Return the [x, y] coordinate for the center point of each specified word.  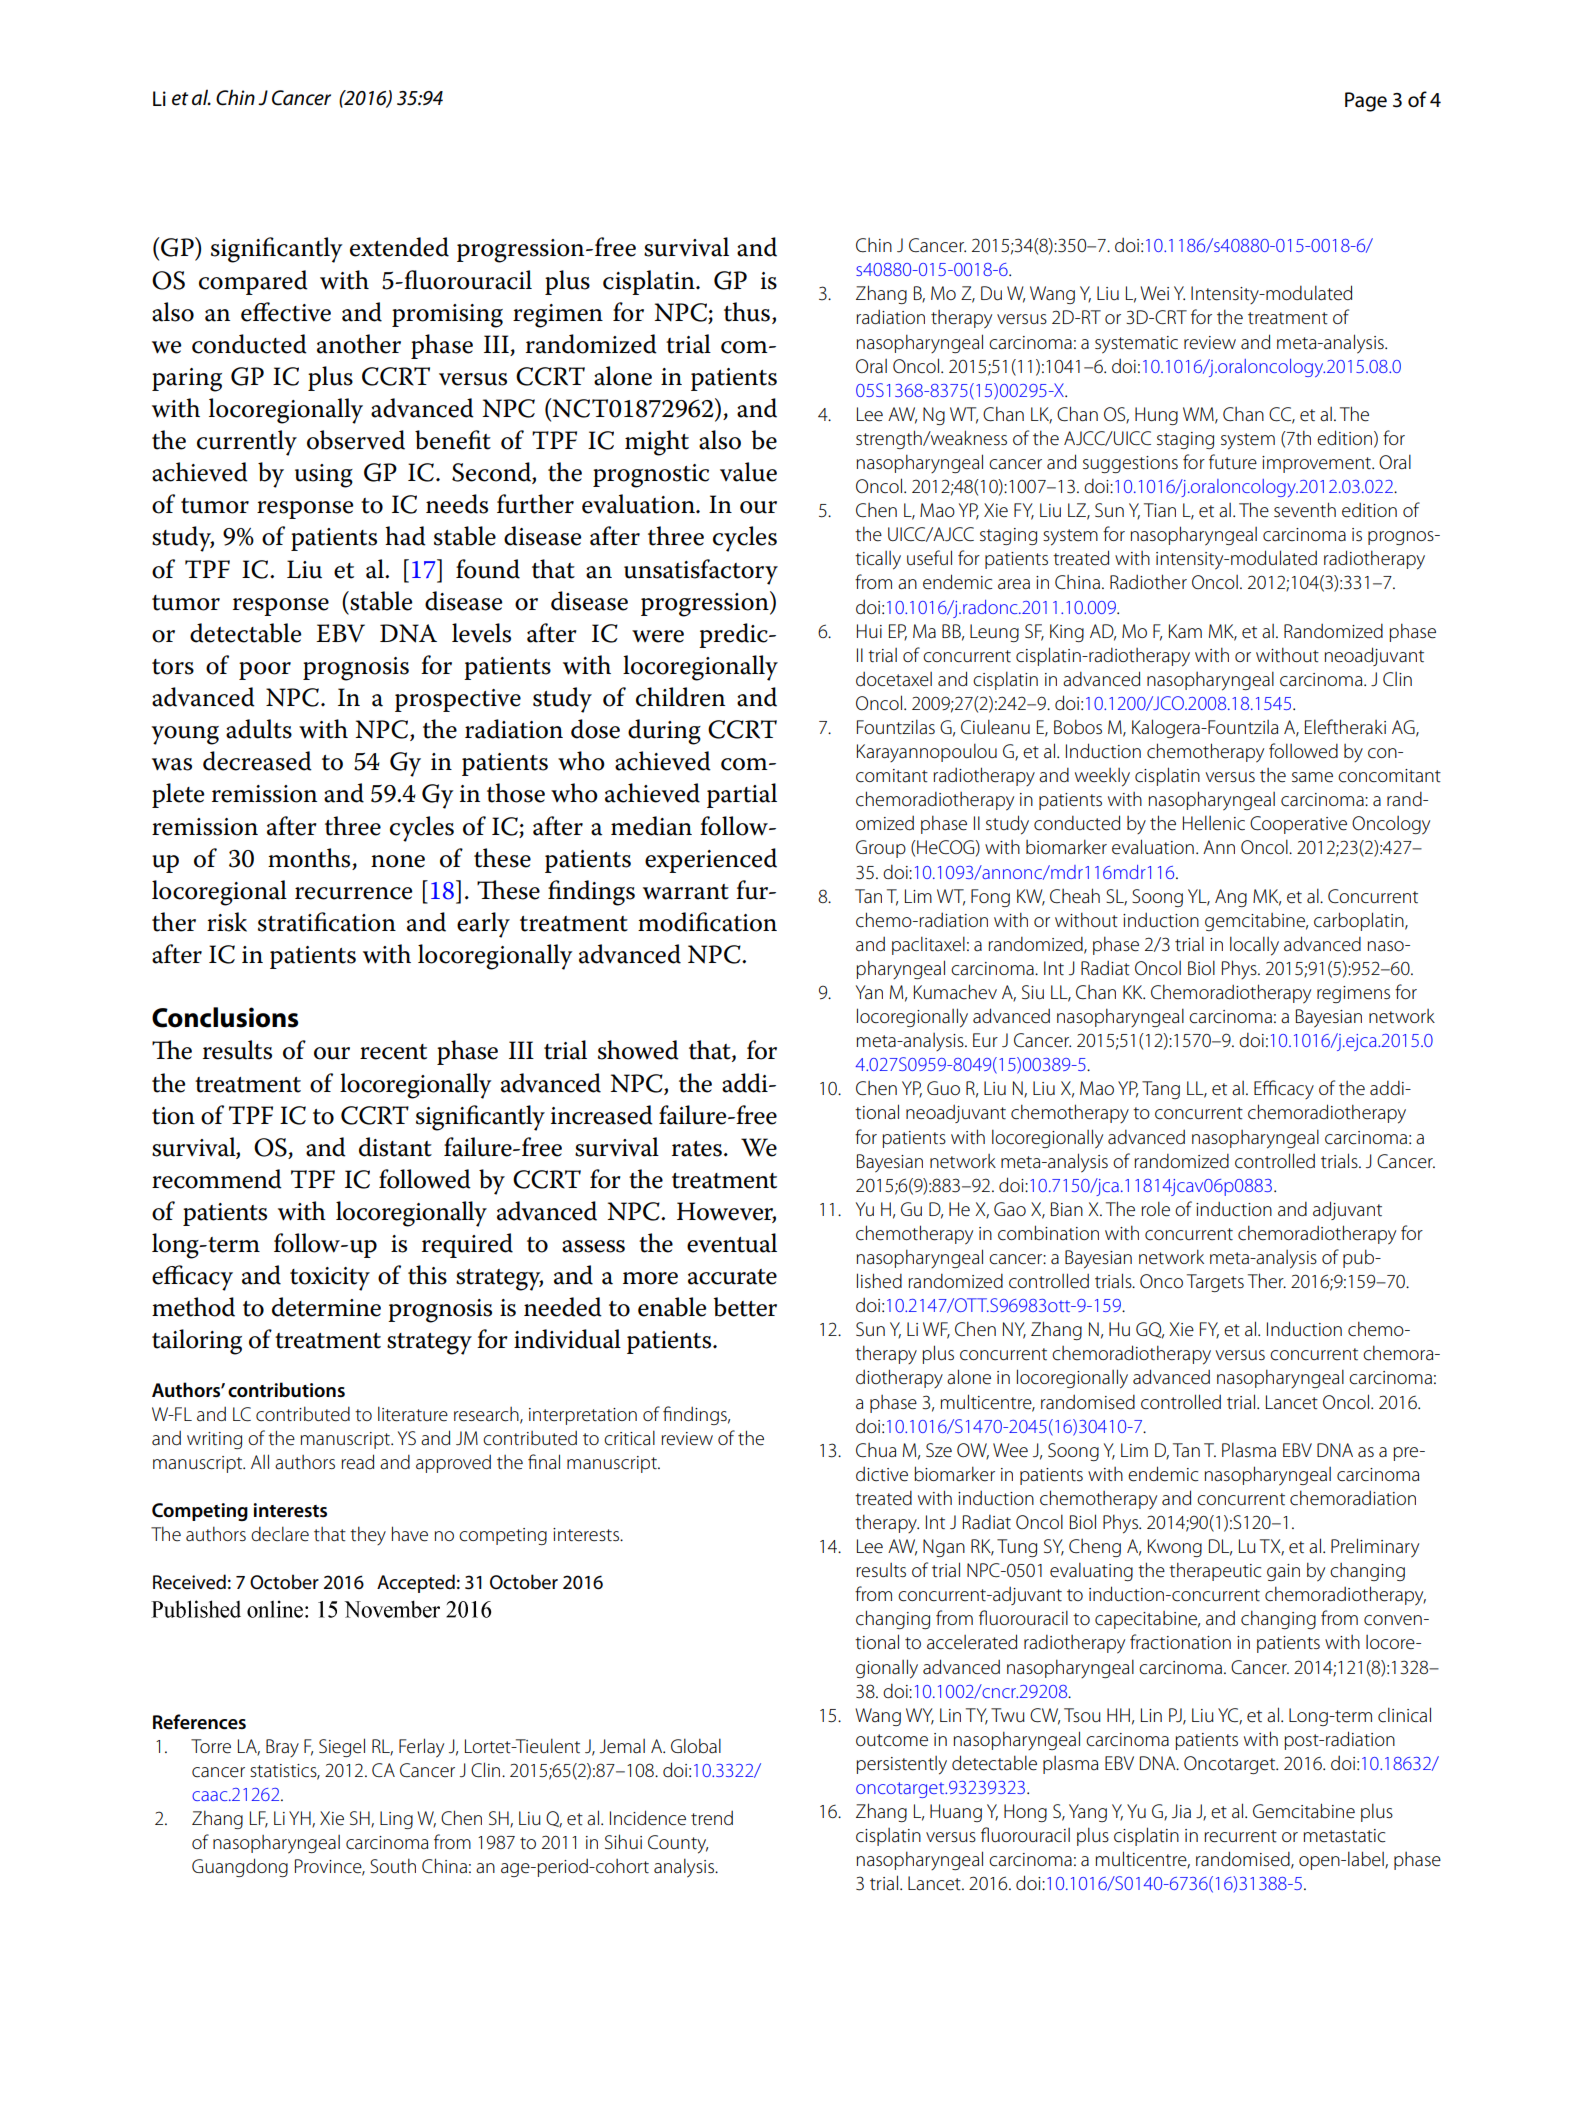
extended [399, 247]
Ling [396, 1820]
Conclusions [225, 1017]
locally [1254, 946]
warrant [686, 892]
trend [712, 1818]
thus [747, 312]
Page [1366, 102]
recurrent [1240, 1836]
